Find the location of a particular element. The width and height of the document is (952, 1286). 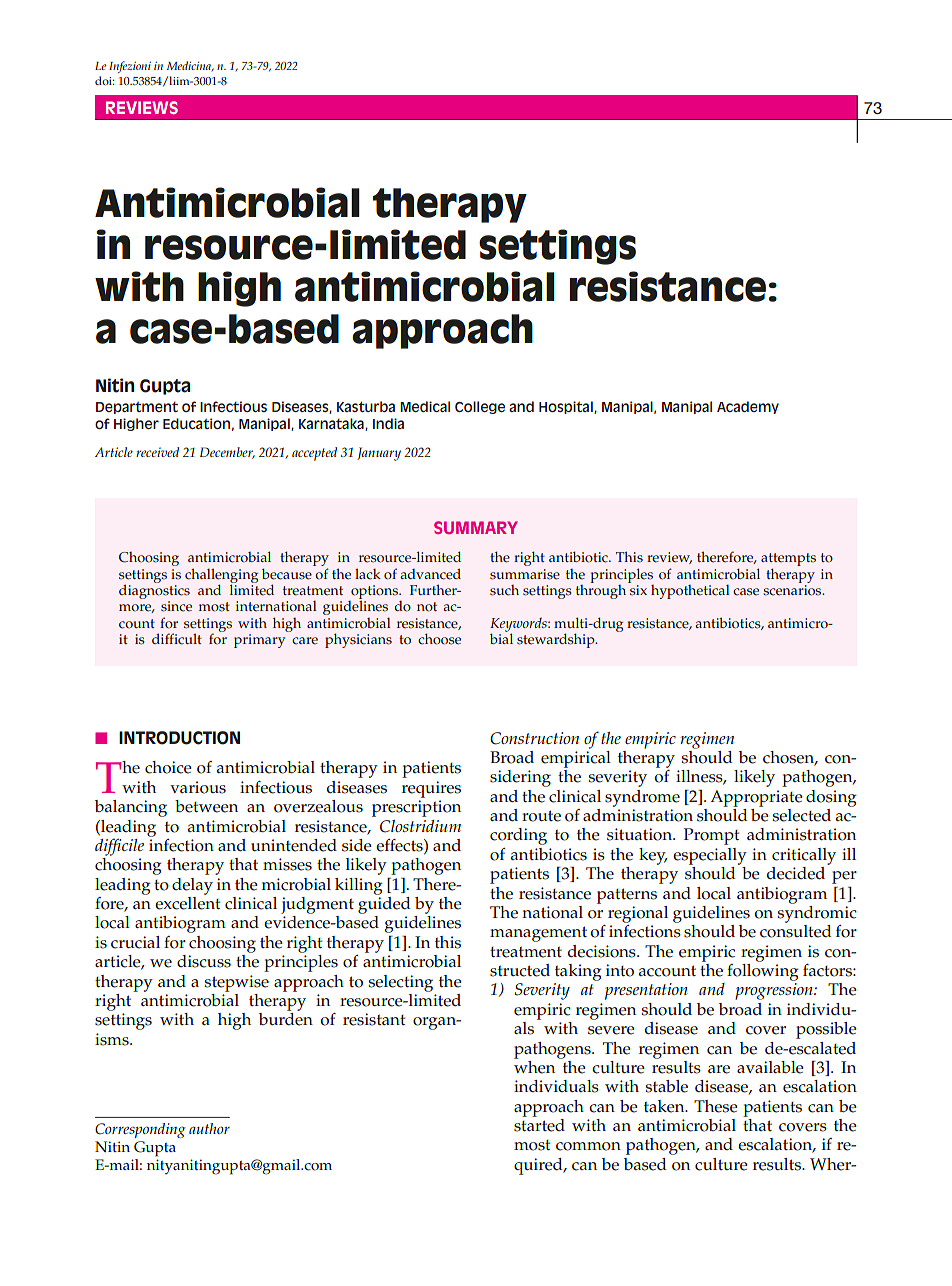

requires is located at coordinates (431, 789).
